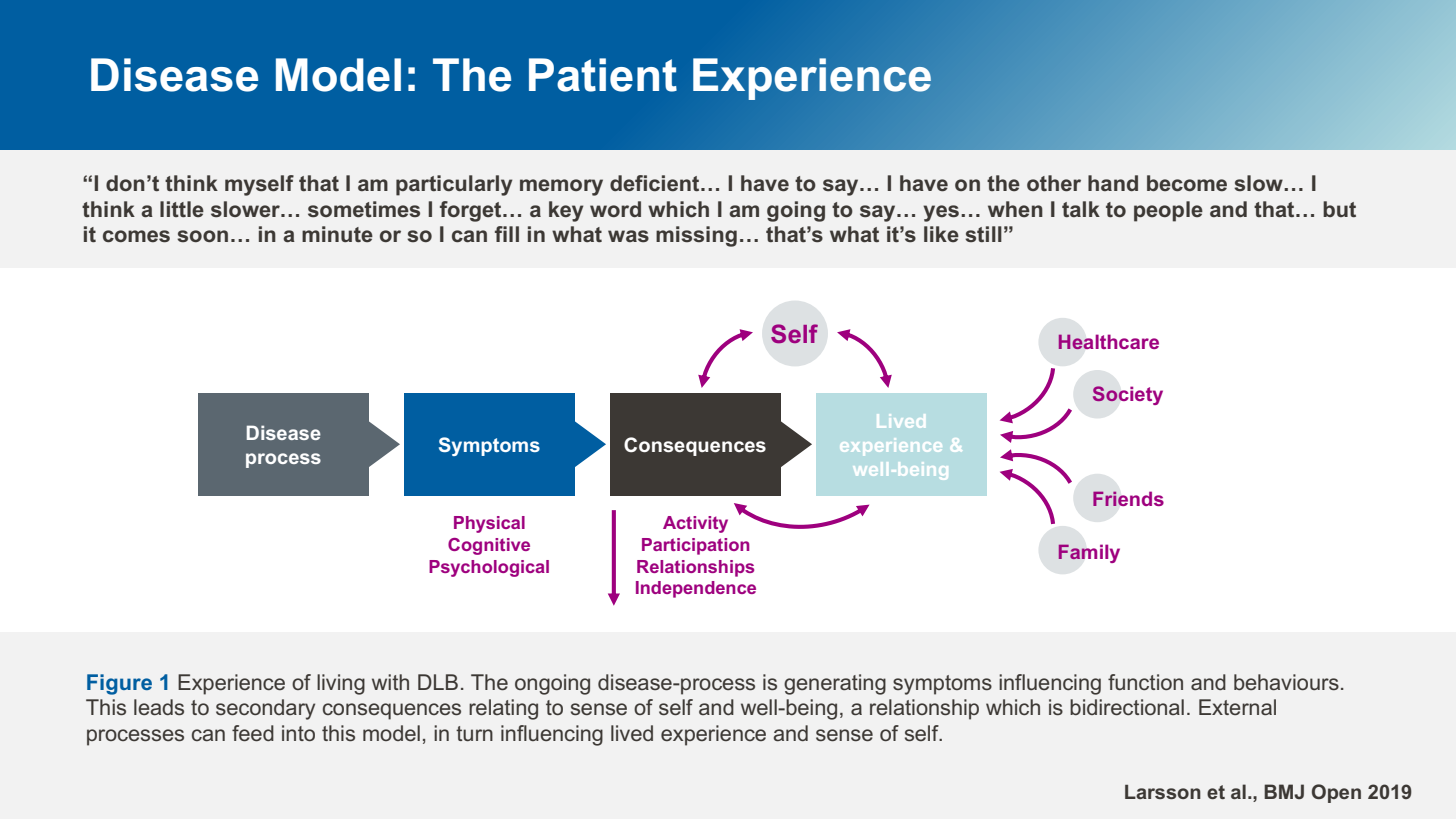 The height and width of the screenshot is (819, 1456). What do you see at coordinates (253, 733) in the screenshot?
I see `feed` at bounding box center [253, 733].
